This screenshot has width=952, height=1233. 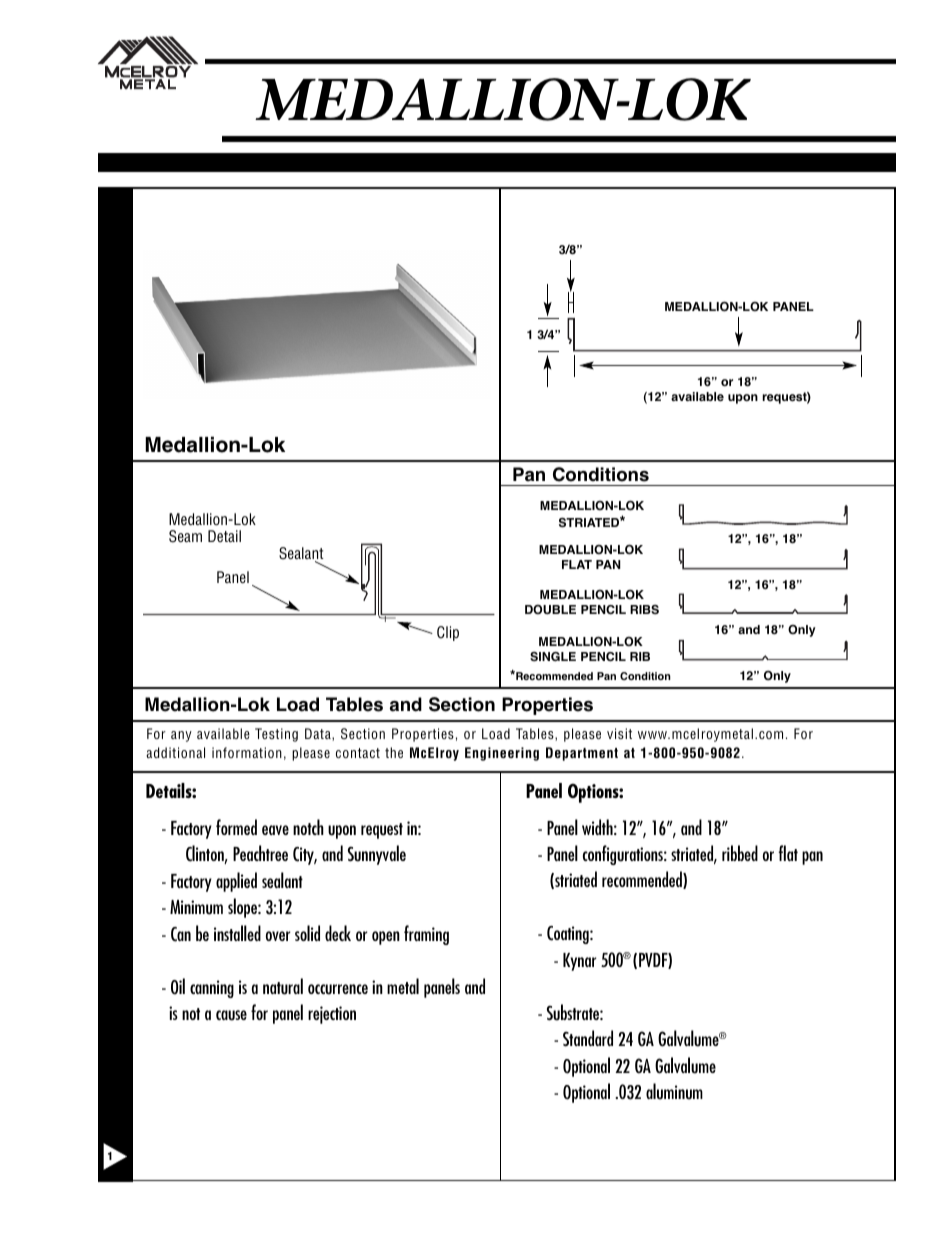 I want to click on Seam, so click(x=185, y=536).
